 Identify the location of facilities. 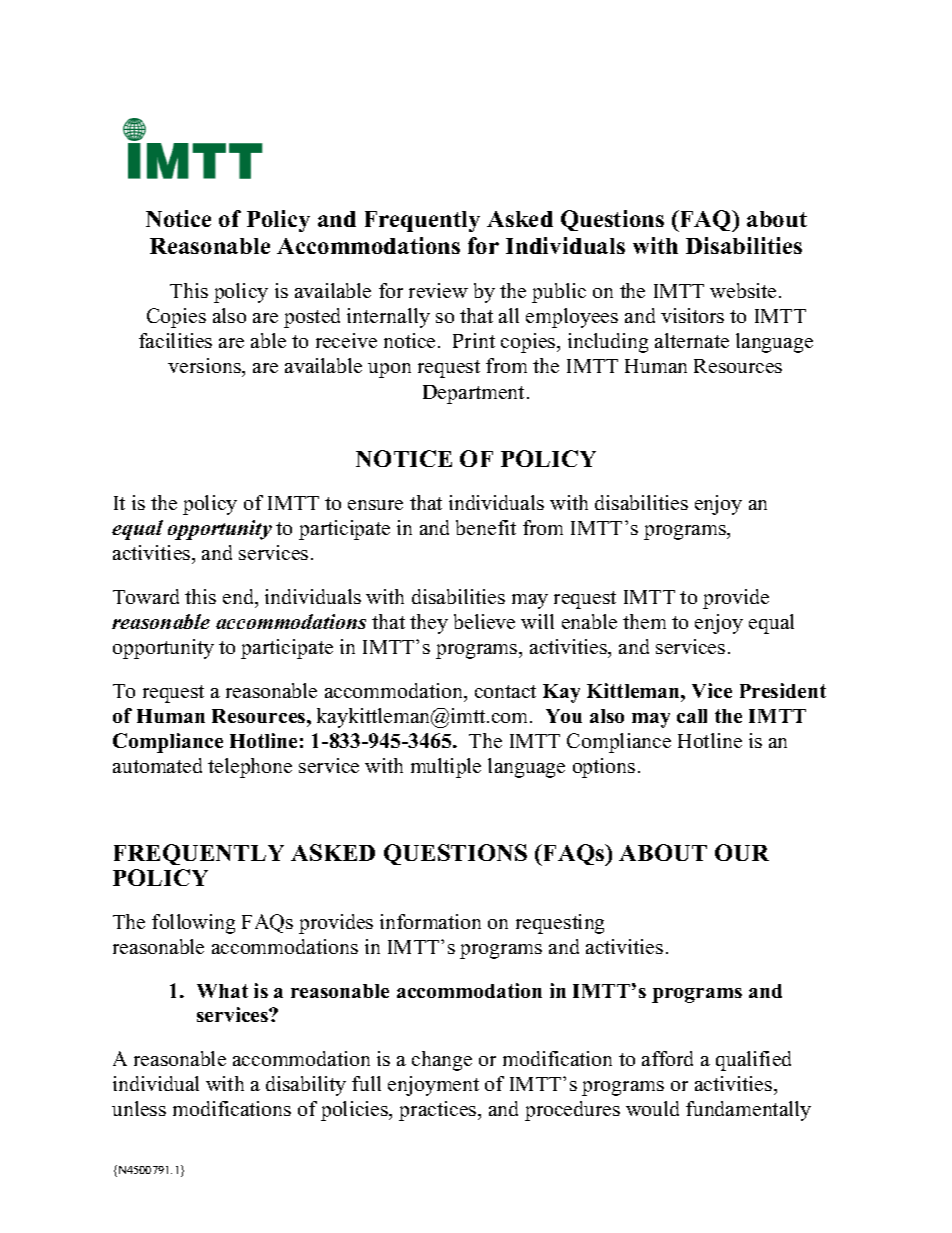
(175, 340).
